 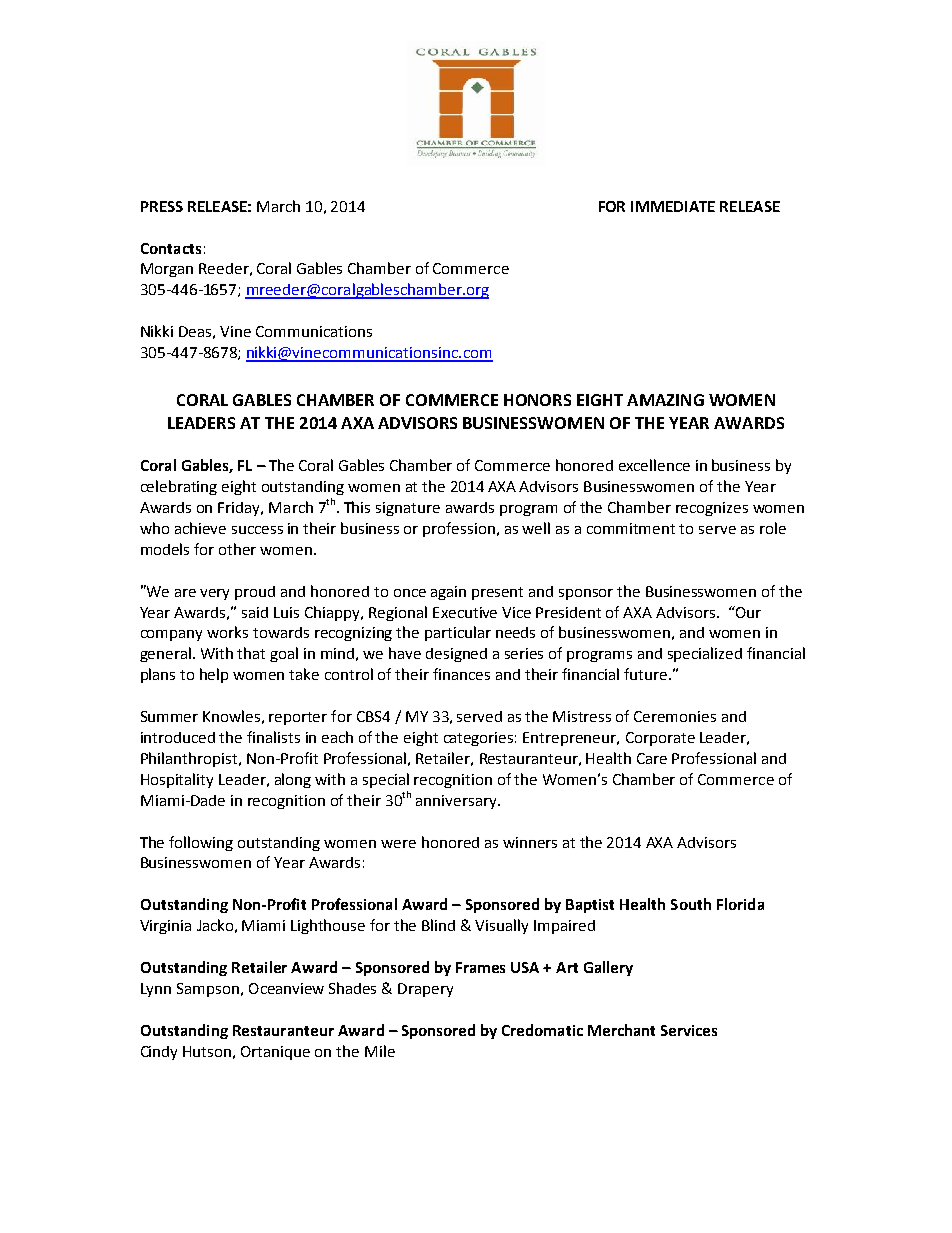 I want to click on signature, so click(x=408, y=509).
